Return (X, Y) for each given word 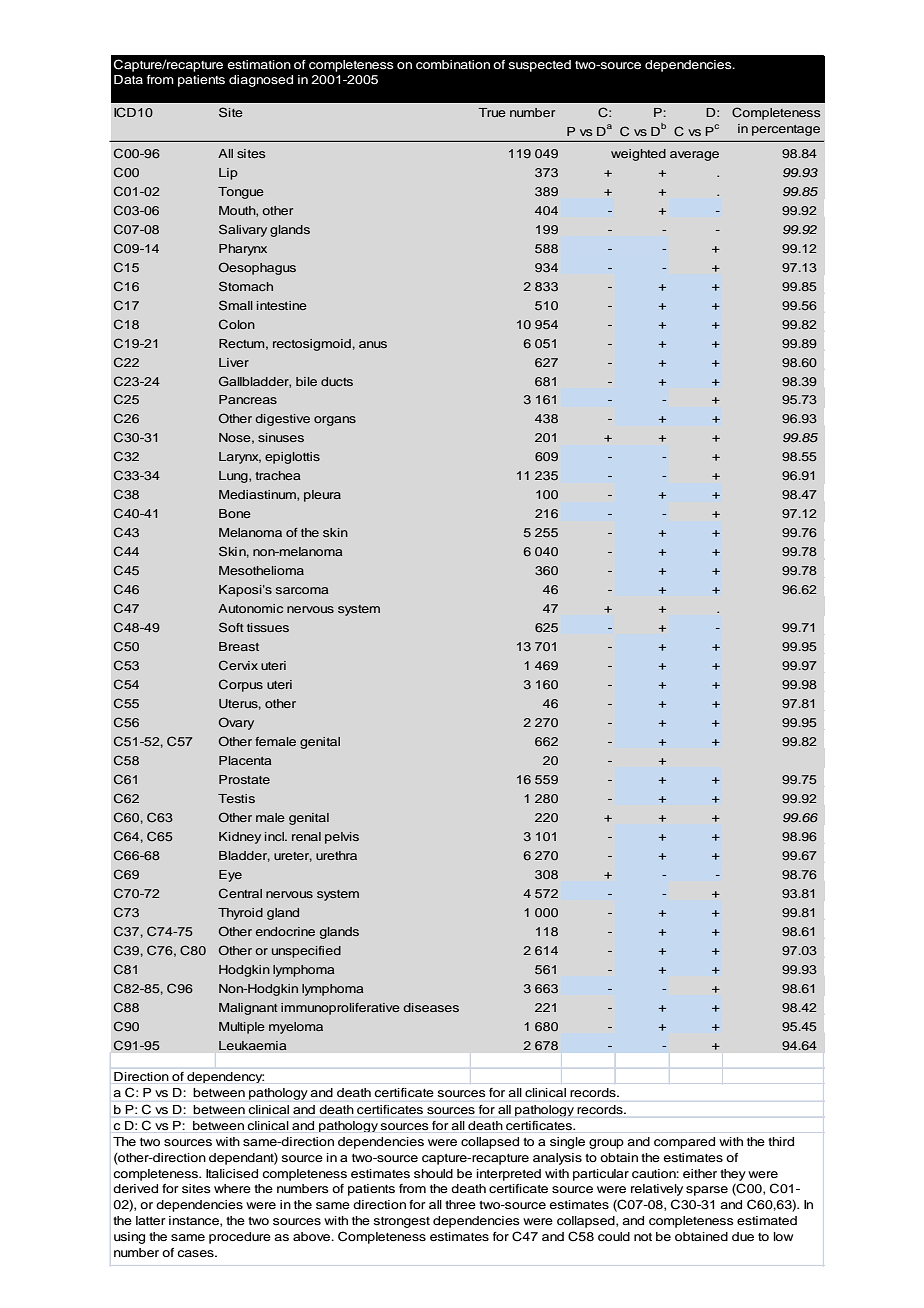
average (694, 156)
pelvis (342, 838)
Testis (236, 798)
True (492, 112)
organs (335, 421)
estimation (259, 64)
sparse (707, 1191)
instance (195, 1221)
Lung (234, 477)
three (460, 1204)
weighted (638, 155)
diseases (431, 1007)
